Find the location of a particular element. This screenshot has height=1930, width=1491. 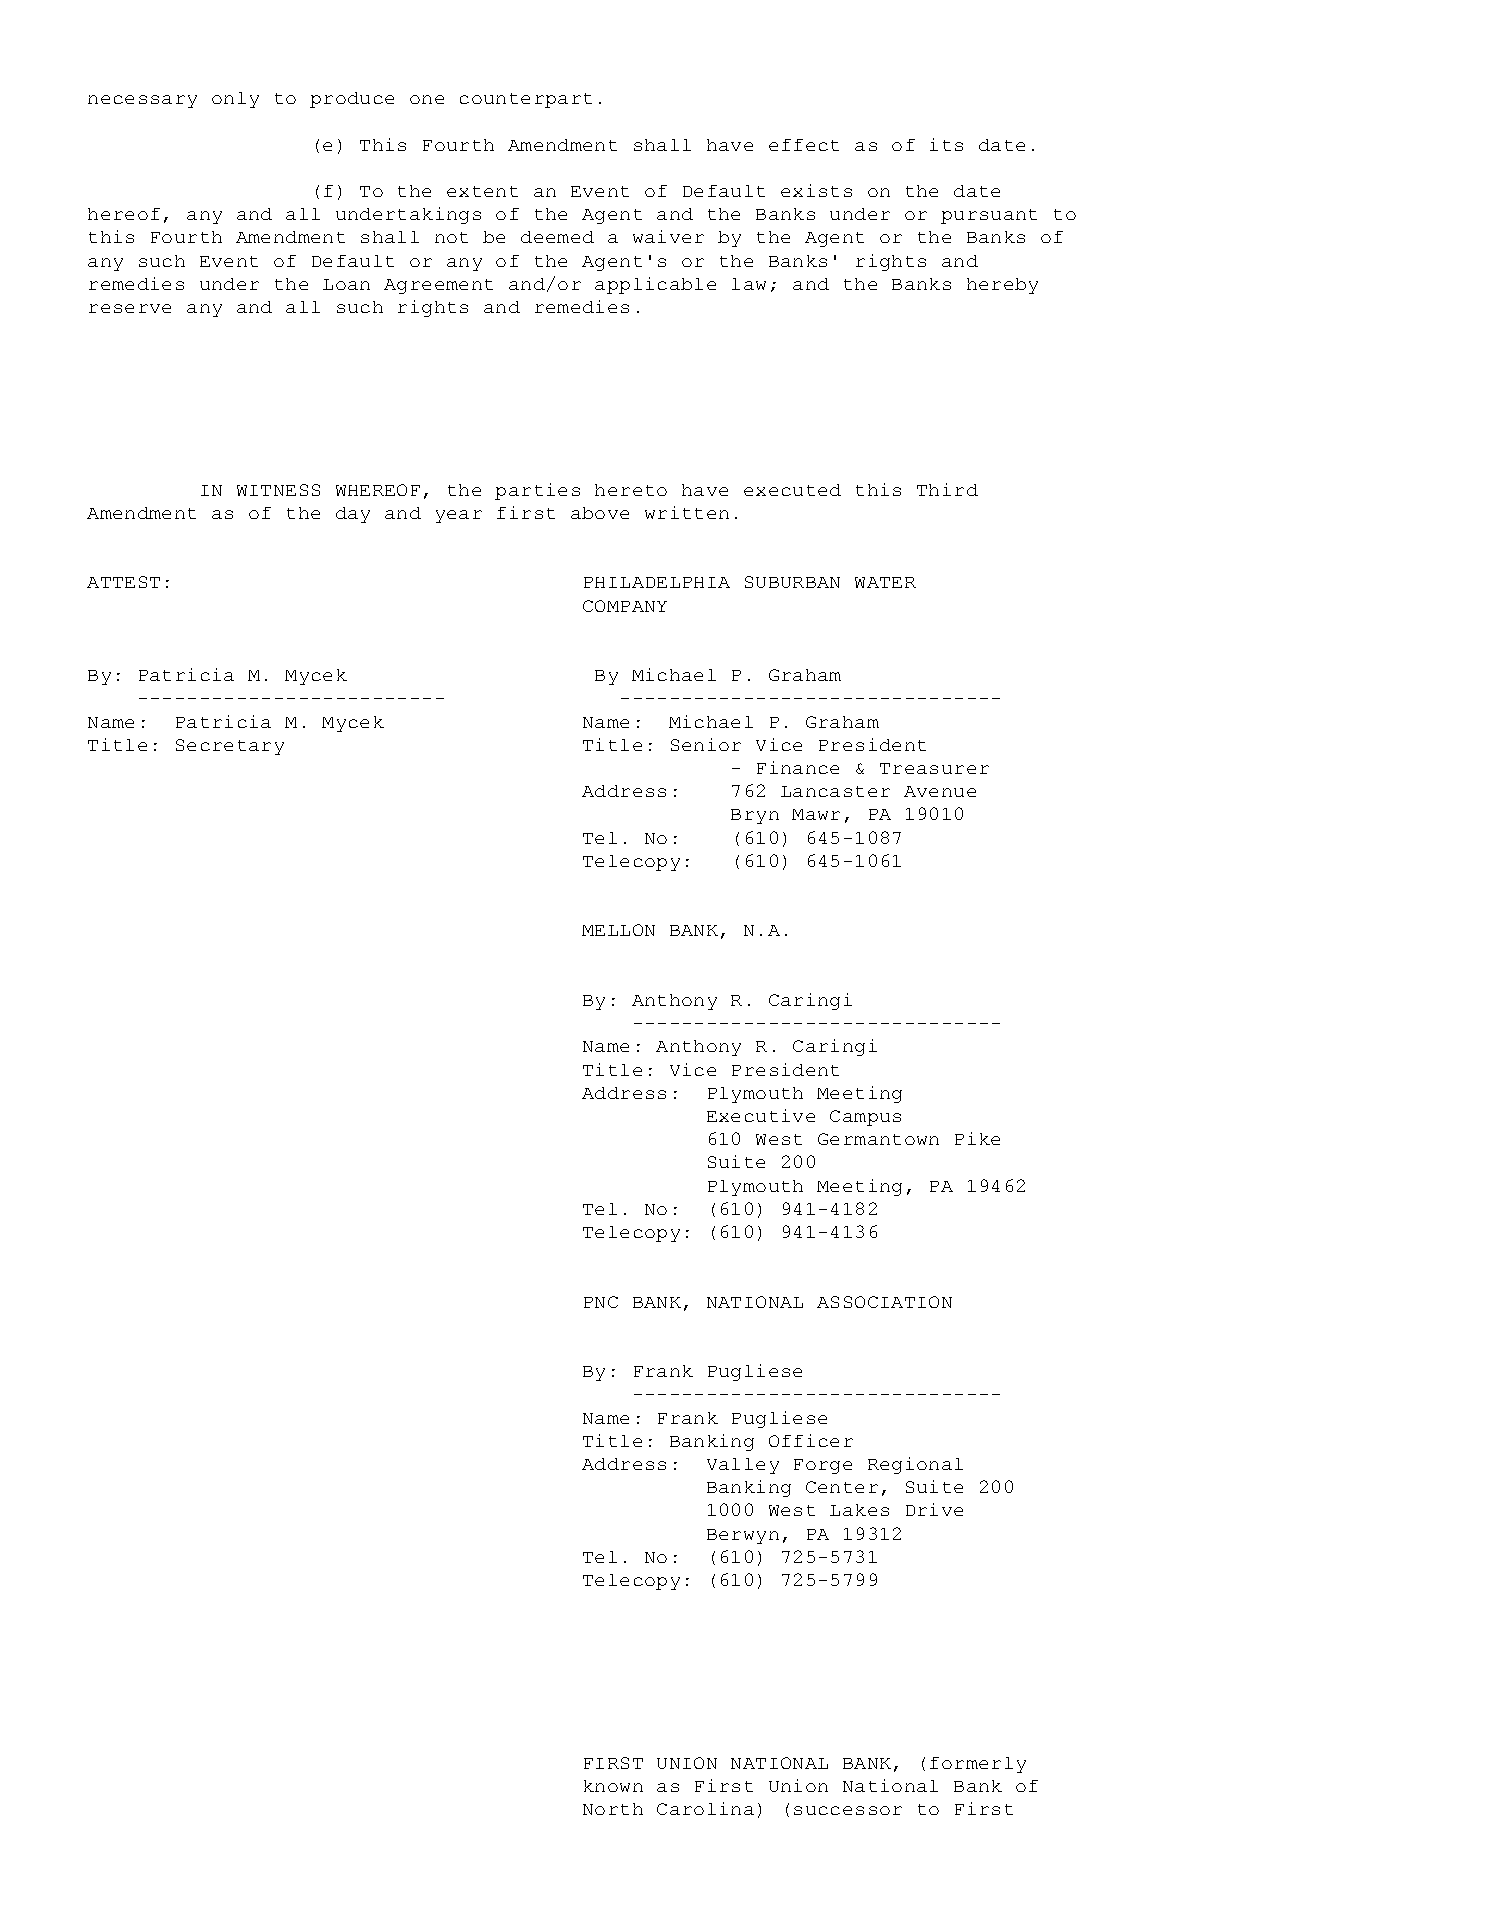

Regional is located at coordinates (915, 1465).
